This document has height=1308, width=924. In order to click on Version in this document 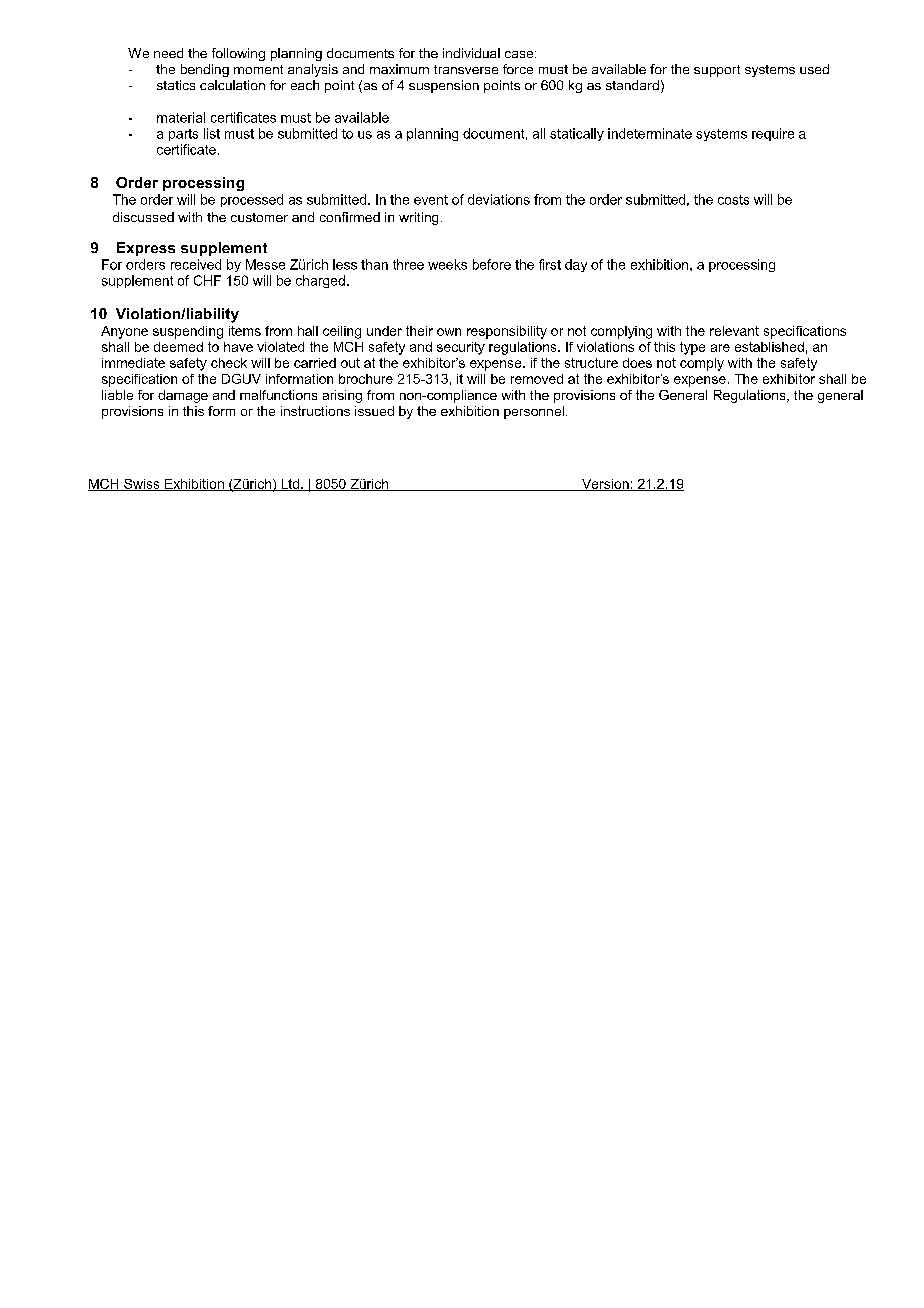, I will do `click(605, 485)`.
